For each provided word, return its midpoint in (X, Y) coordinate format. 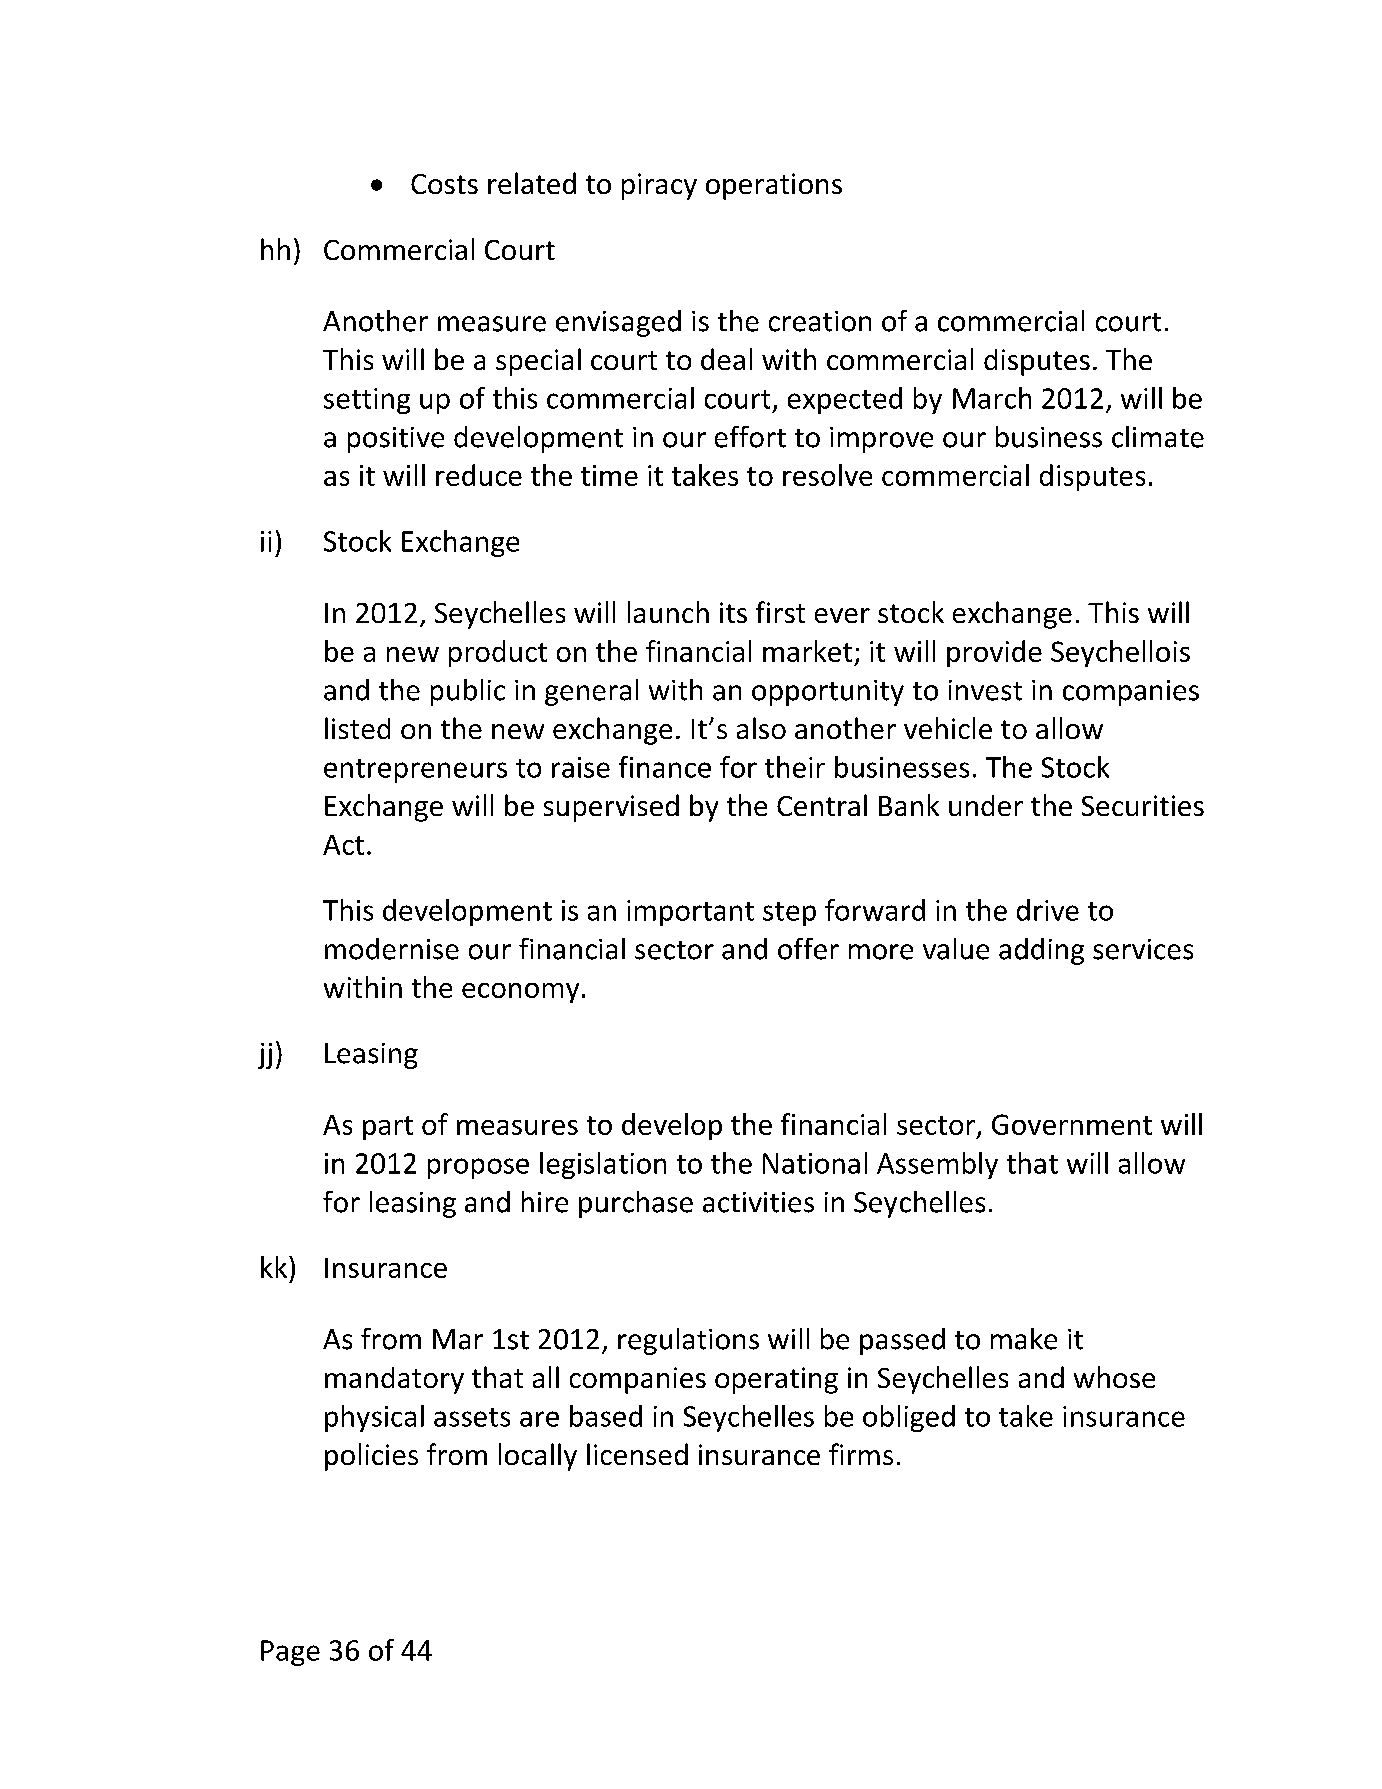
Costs (444, 184)
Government (1072, 1124)
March (992, 398)
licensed (637, 1454)
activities (758, 1202)
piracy (659, 186)
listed (357, 728)
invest (985, 690)
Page (290, 1653)
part (388, 1128)
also (761, 728)
